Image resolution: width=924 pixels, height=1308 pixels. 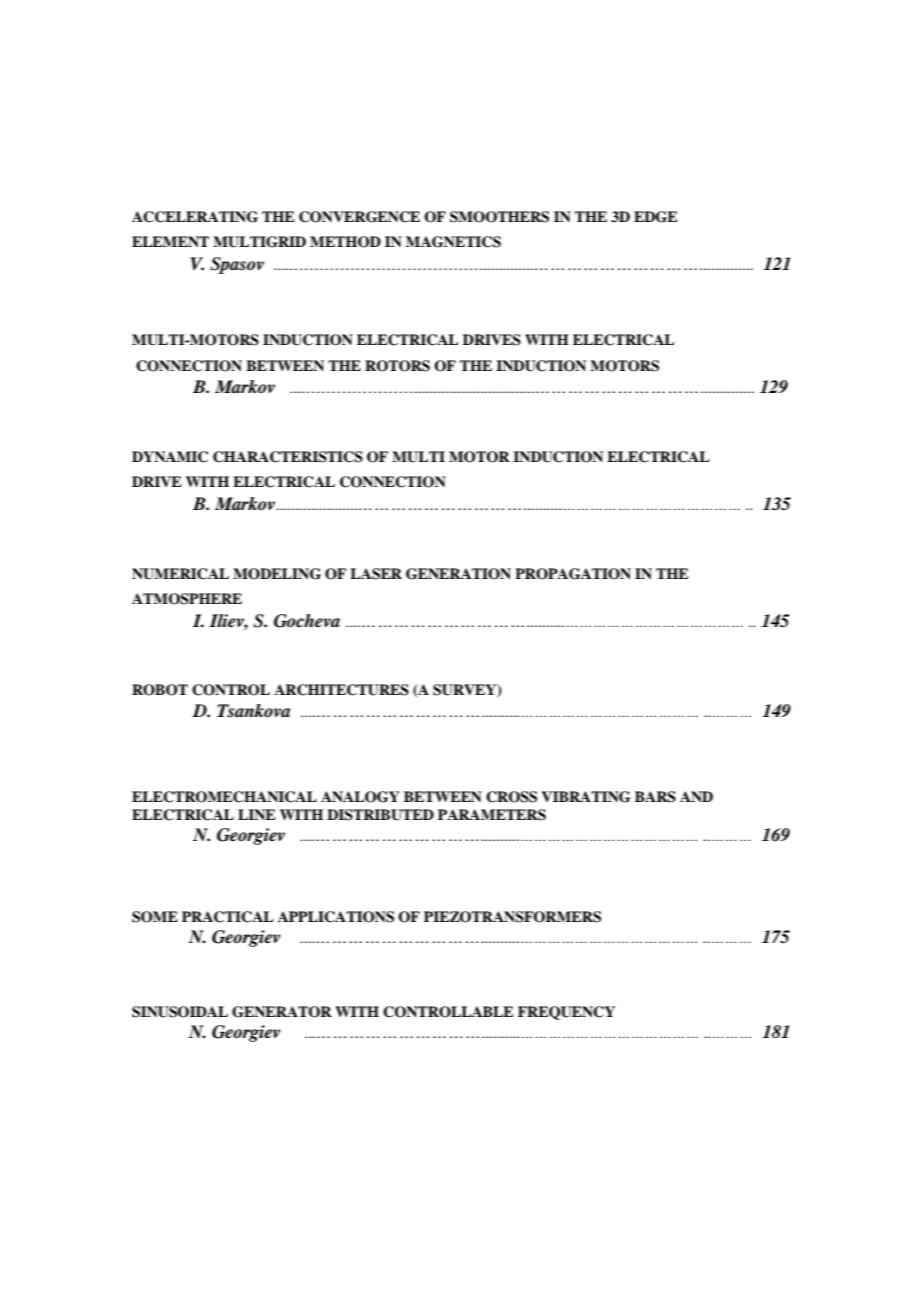 What do you see at coordinates (573, 574) in the image?
I see `PROPAGATION` at bounding box center [573, 574].
